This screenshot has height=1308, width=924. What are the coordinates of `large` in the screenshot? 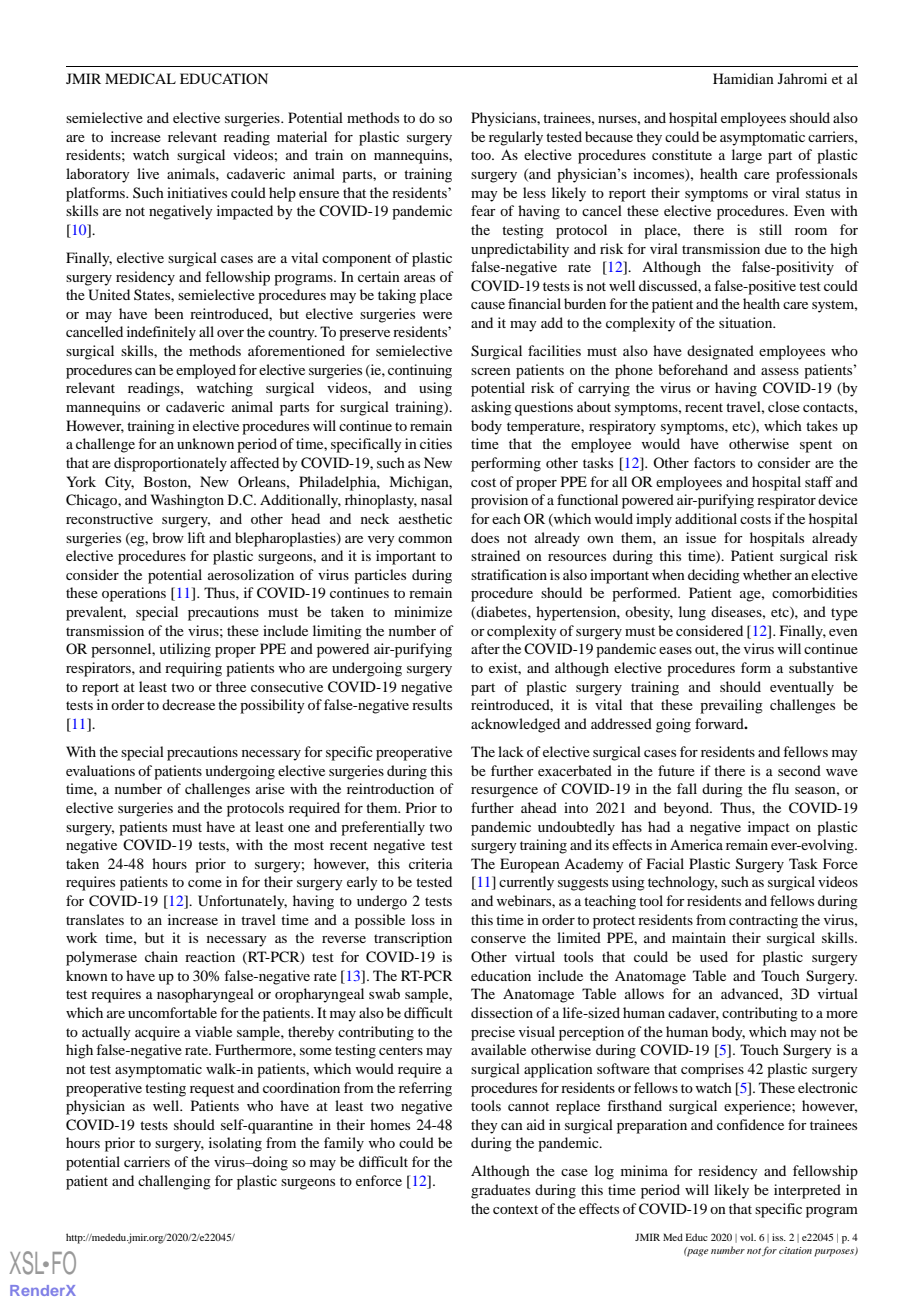 It's located at (747, 156).
